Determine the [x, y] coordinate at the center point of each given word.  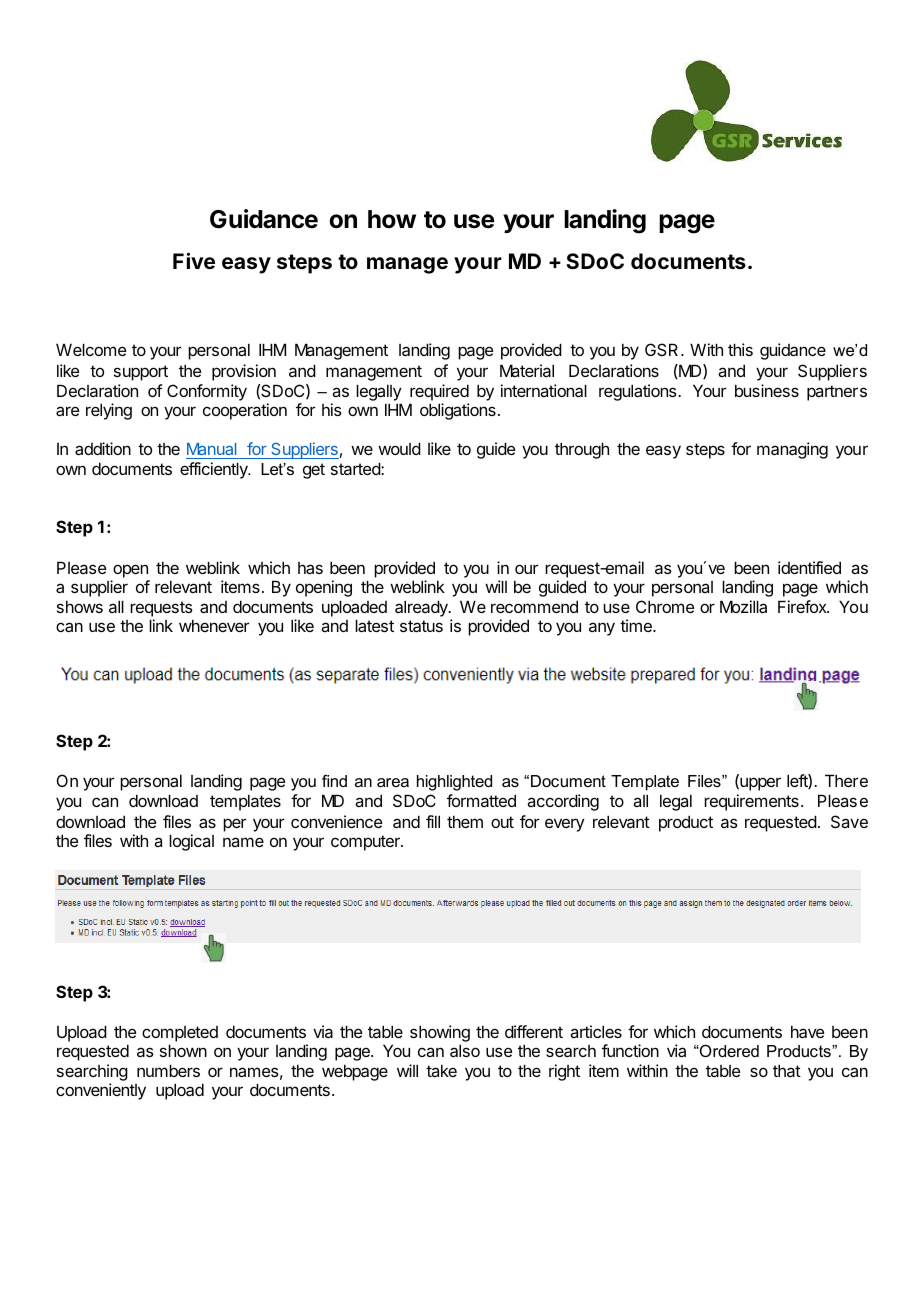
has [310, 568]
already [422, 608]
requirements [751, 802]
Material [527, 370]
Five [194, 260]
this [740, 349]
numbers [168, 1070]
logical [191, 842]
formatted [481, 800]
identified [809, 567]
